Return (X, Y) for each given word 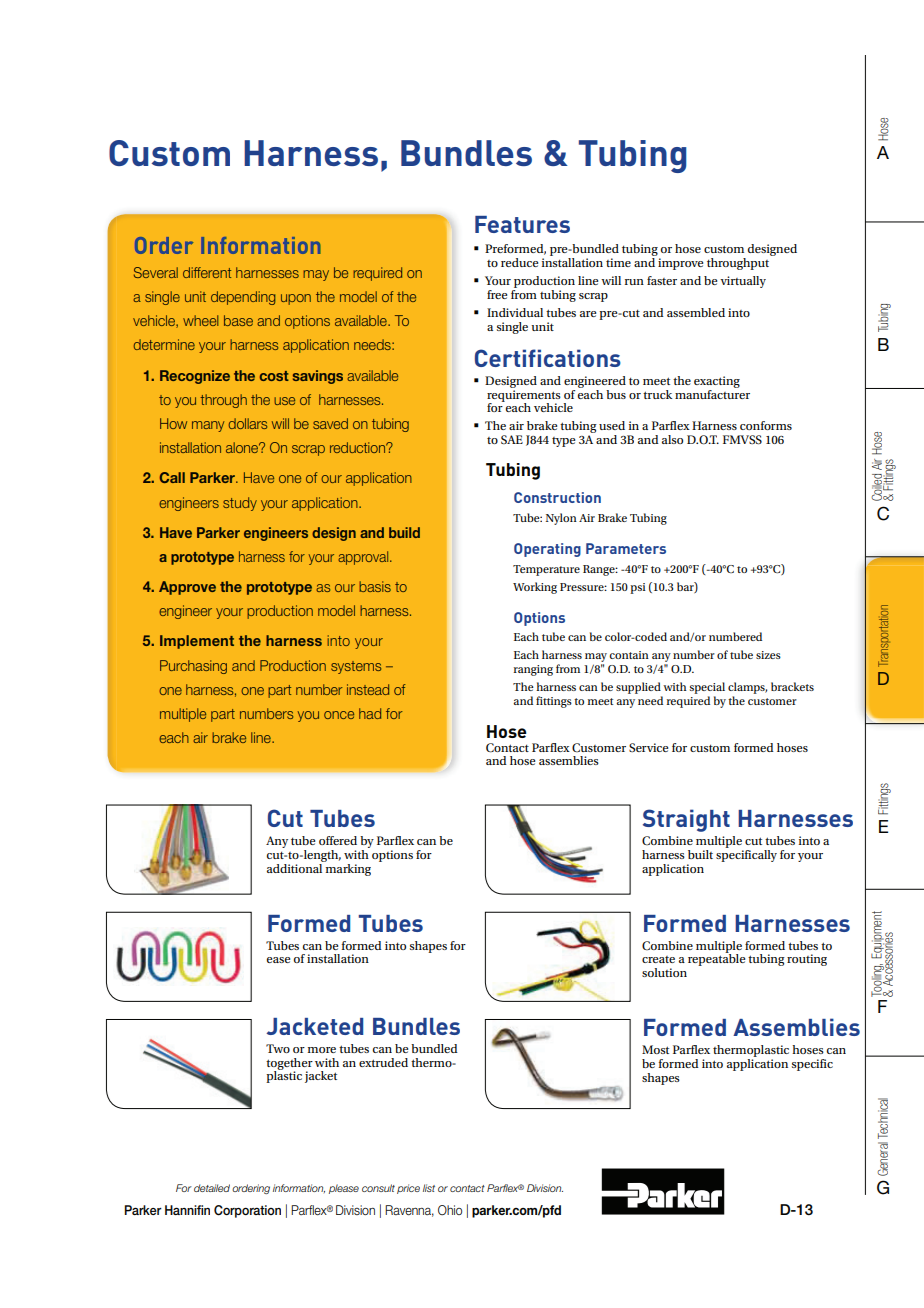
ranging (533, 670)
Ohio (450, 1210)
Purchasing (193, 667)
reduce (519, 262)
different (207, 272)
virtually (743, 282)
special (707, 688)
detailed (212, 1188)
